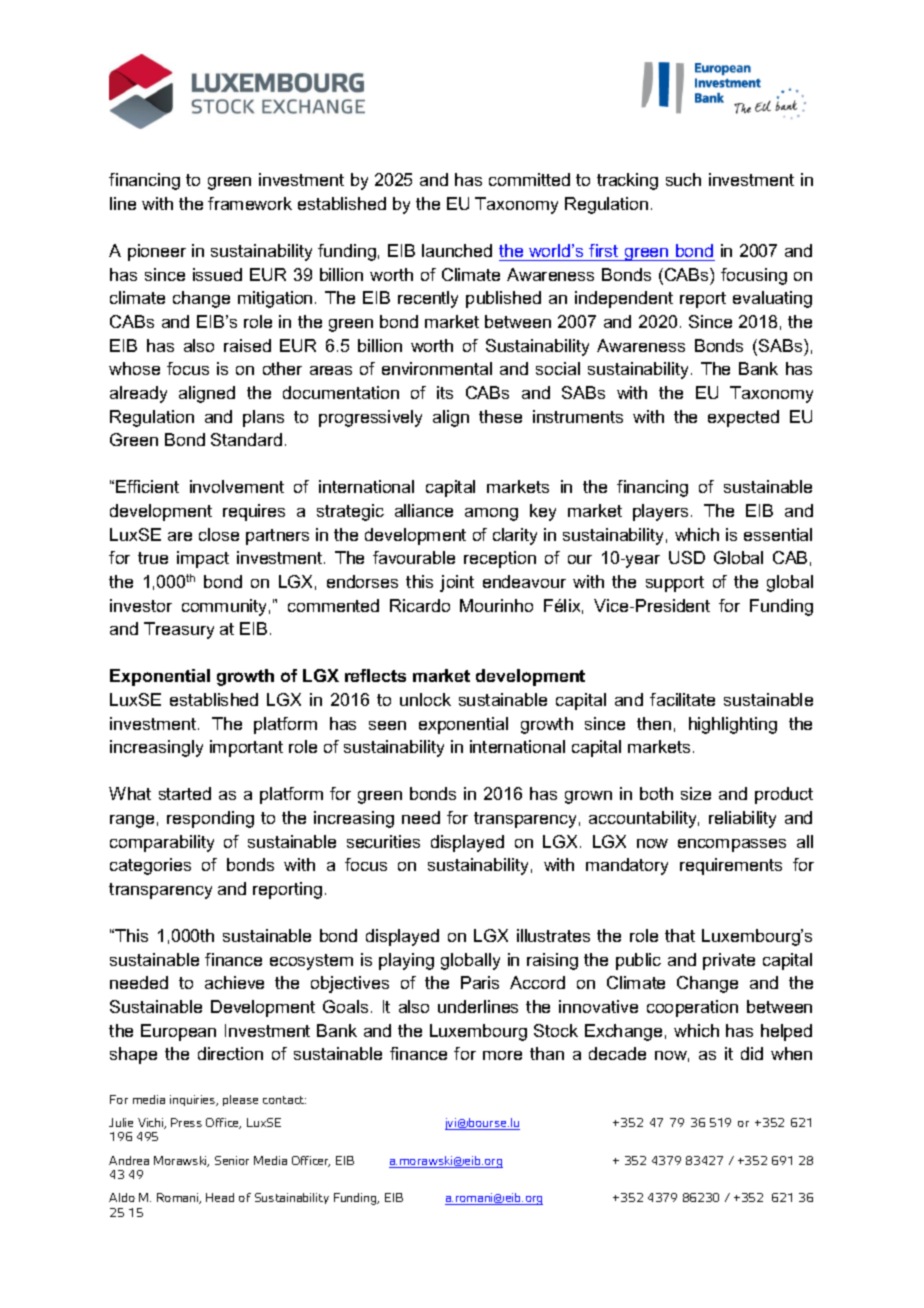 This document has height=1308, width=924. What do you see at coordinates (232, 1160) in the document?
I see `Senior` at bounding box center [232, 1160].
